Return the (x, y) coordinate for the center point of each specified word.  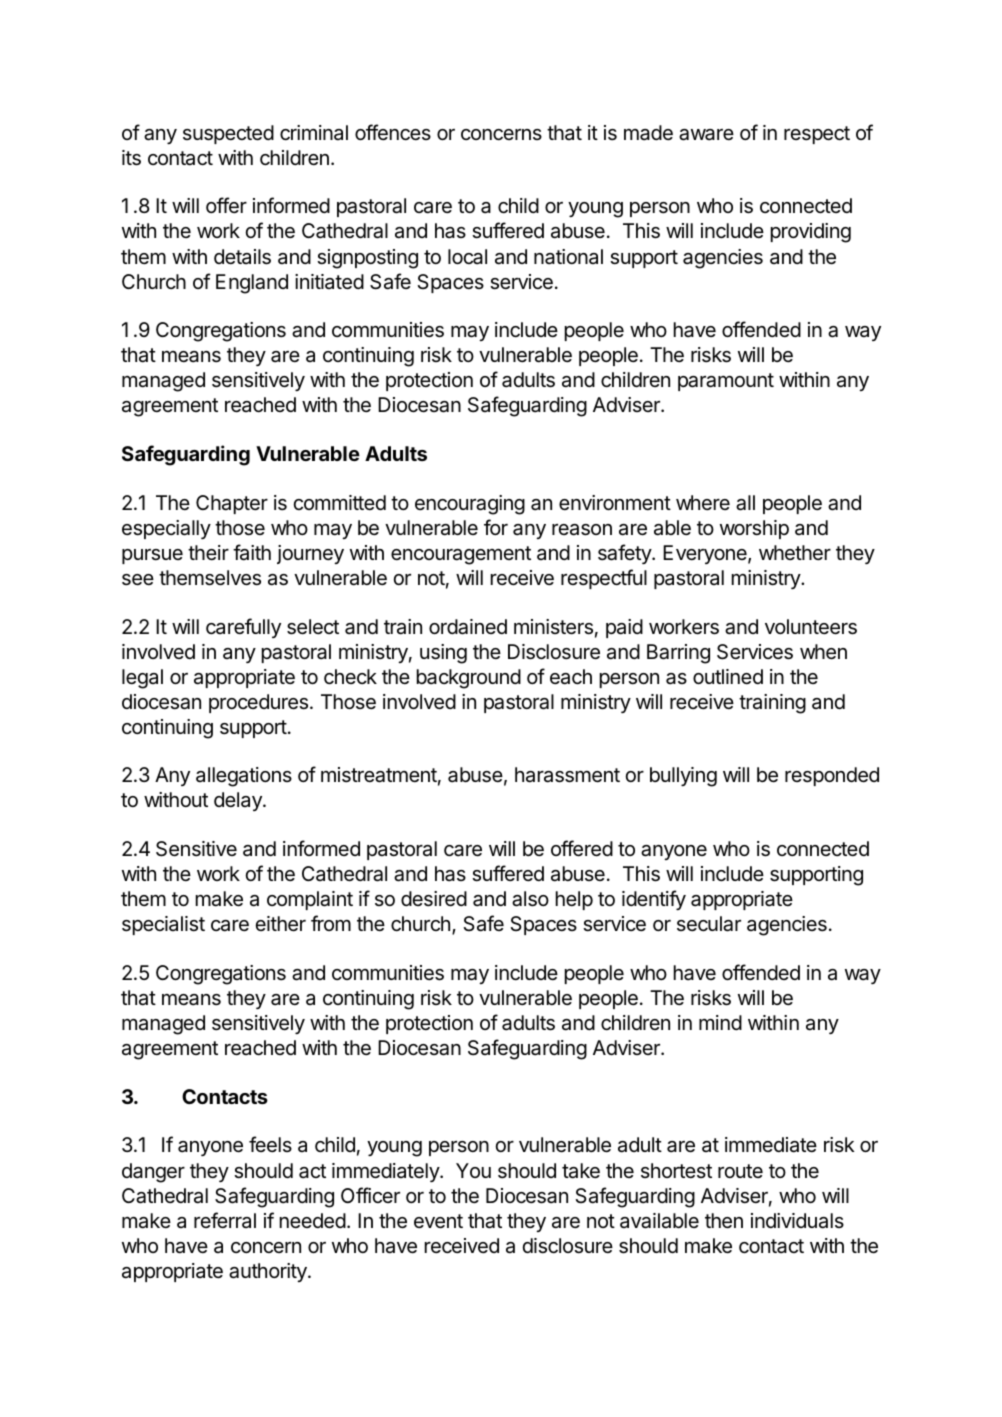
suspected (228, 134)
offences (393, 132)
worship (754, 529)
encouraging (470, 505)
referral (225, 1220)
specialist (163, 925)
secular (709, 924)
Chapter (232, 504)
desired (434, 899)
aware (706, 135)
